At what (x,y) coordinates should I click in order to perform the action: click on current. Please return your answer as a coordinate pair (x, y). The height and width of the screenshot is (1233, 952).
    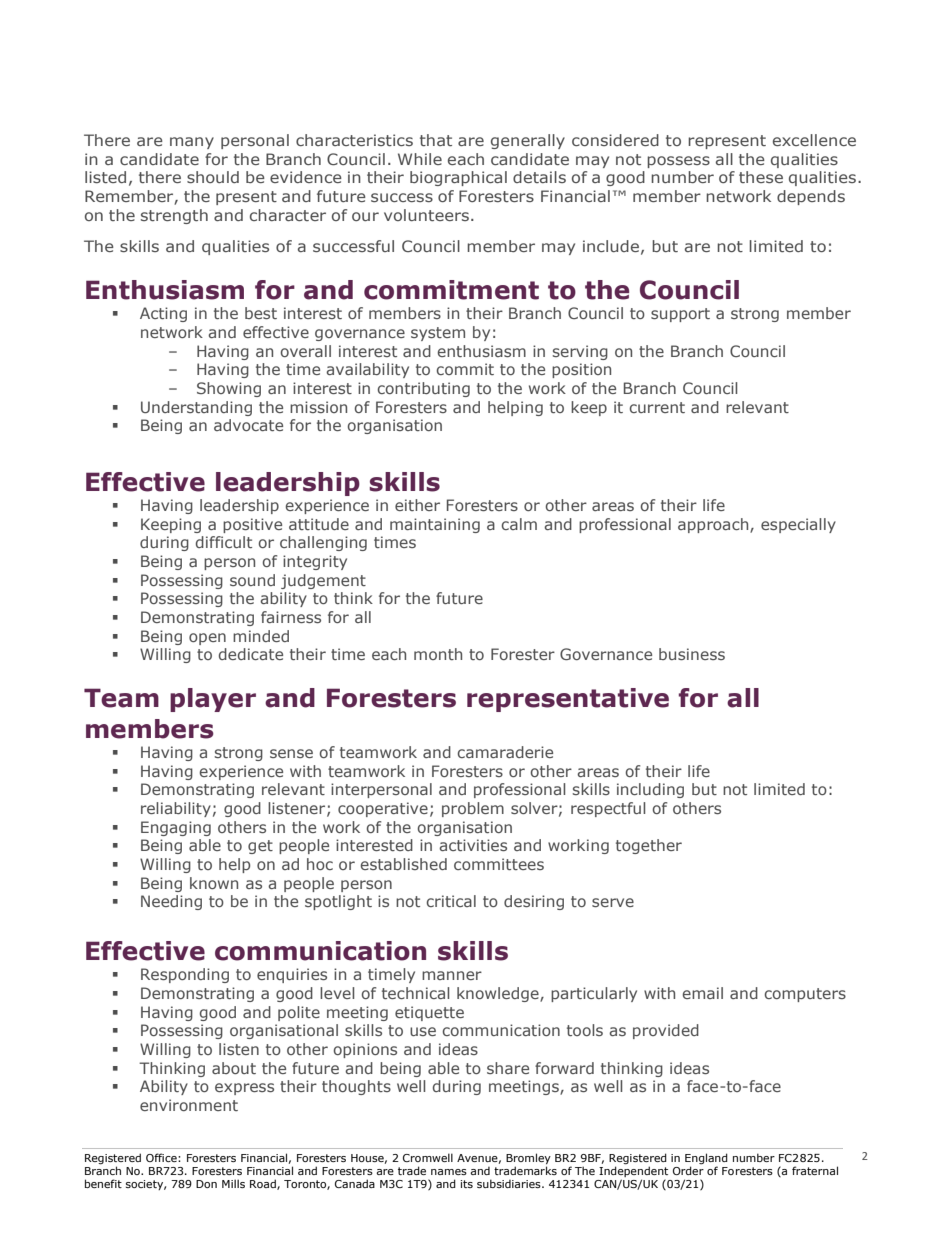
    Looking at the image, I should click on (657, 407).
